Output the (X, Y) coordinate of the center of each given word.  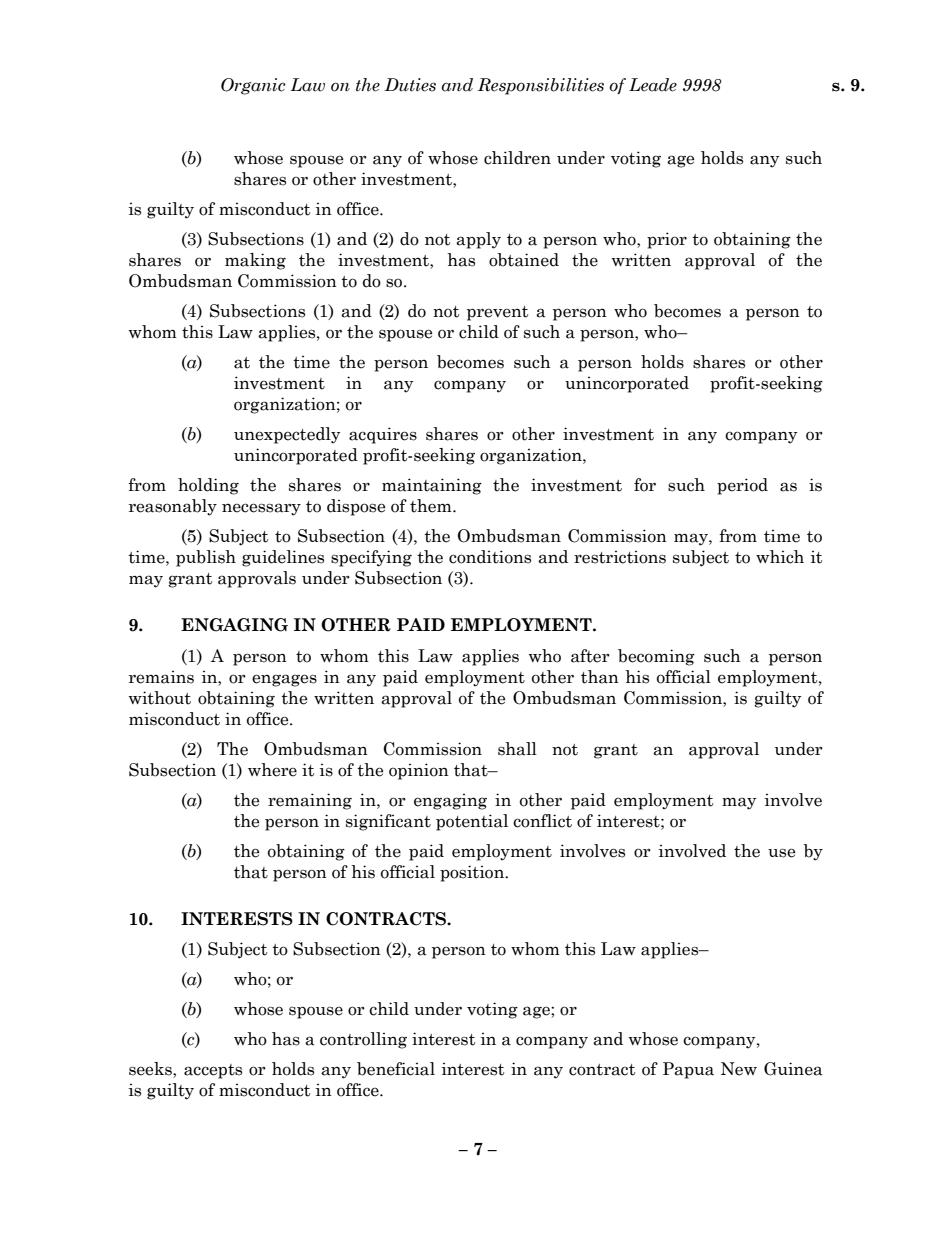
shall (517, 749)
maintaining (432, 486)
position (473, 873)
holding (208, 486)
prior (667, 240)
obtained (524, 260)
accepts (213, 1071)
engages (284, 680)
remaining (310, 801)
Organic (253, 86)
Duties (410, 85)
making (255, 261)
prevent (497, 313)
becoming (656, 657)
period (742, 486)
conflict (542, 821)
